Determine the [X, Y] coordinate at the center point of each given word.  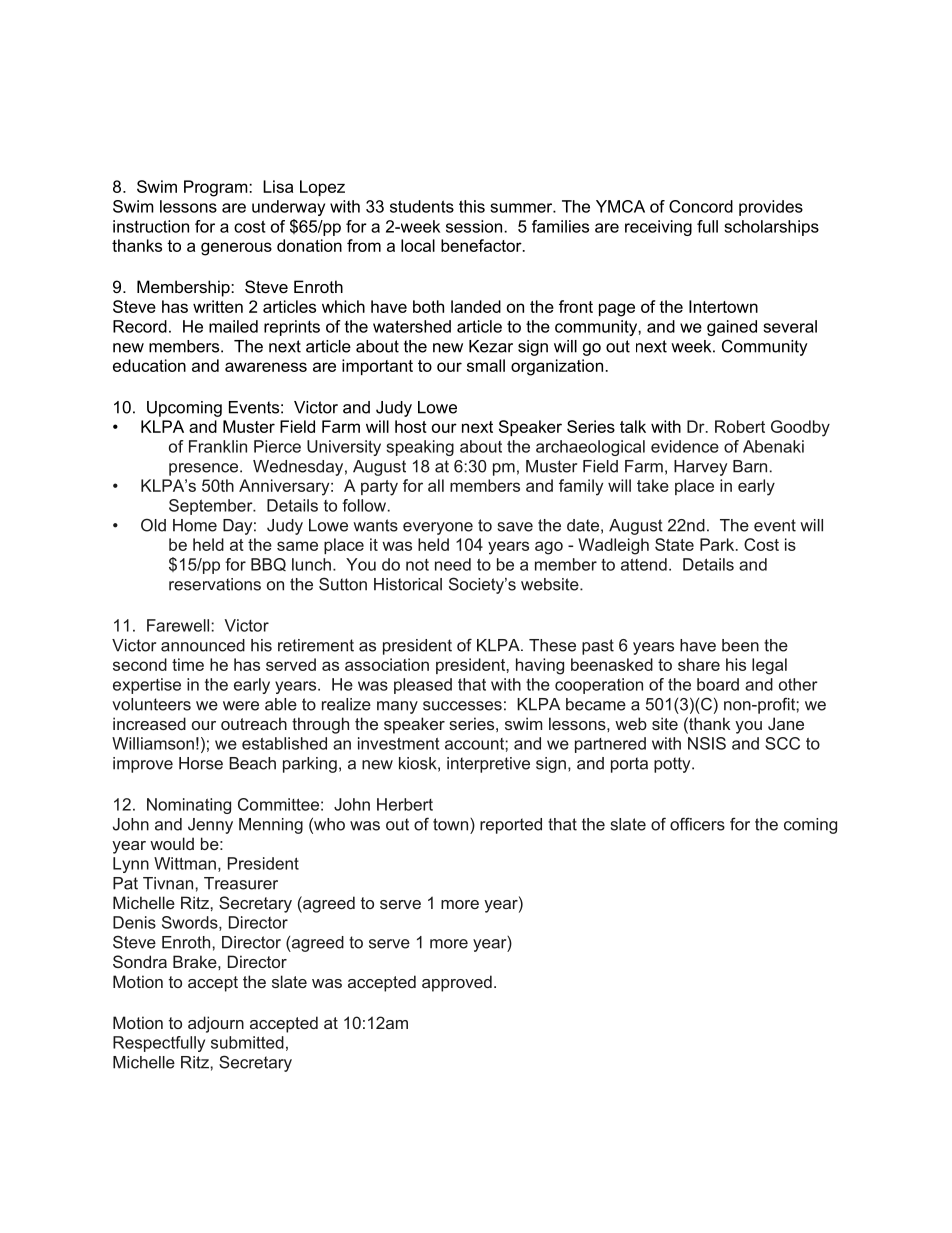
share [699, 664]
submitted [247, 1042]
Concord [701, 206]
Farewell [178, 625]
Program [217, 188]
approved [457, 983]
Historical [408, 584]
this [472, 206]
